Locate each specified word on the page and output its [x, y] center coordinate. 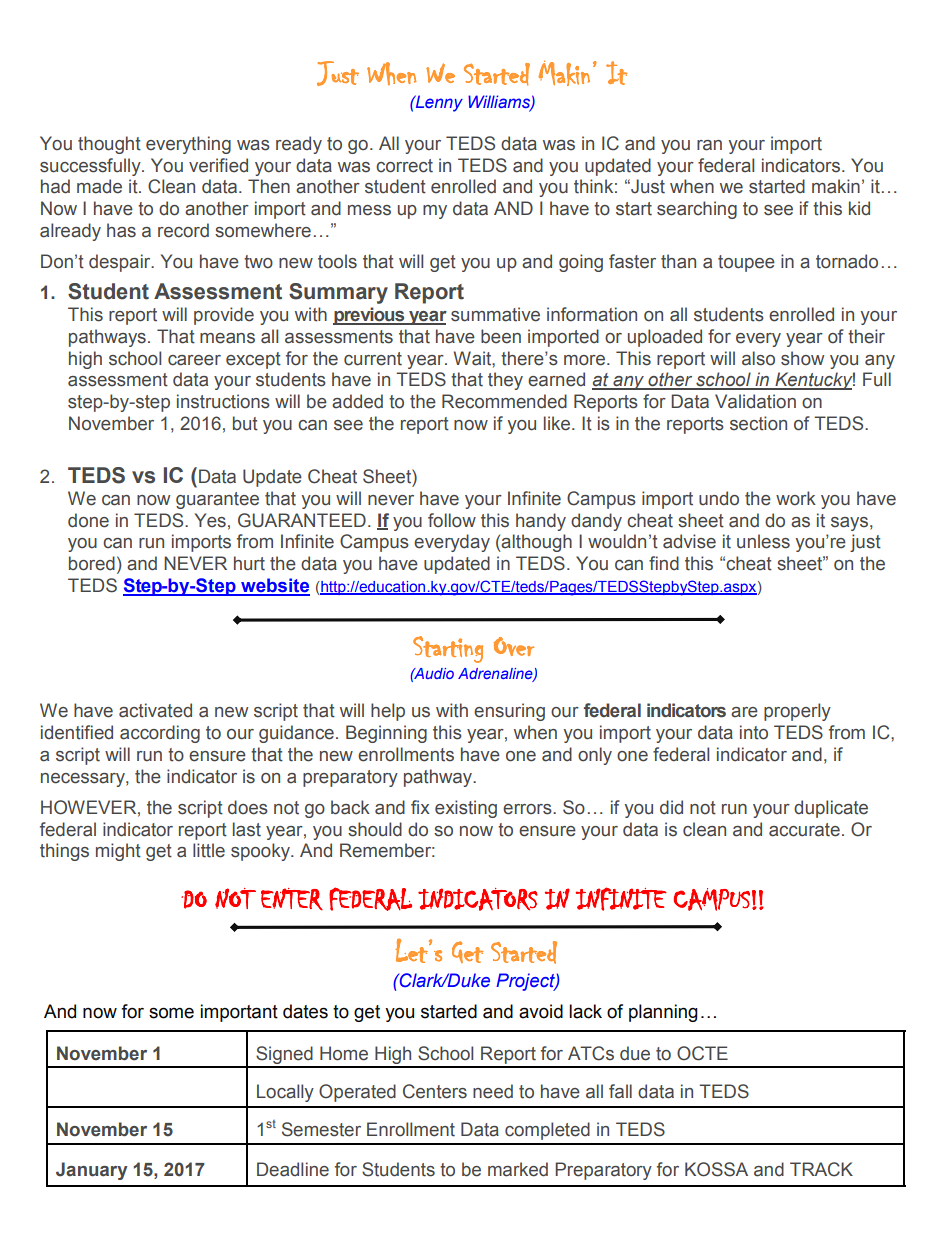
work [796, 498]
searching [697, 210]
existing [466, 809]
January [92, 1171]
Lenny [438, 103]
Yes [210, 520]
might [118, 852]
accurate [804, 830]
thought [109, 145]
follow [452, 520]
